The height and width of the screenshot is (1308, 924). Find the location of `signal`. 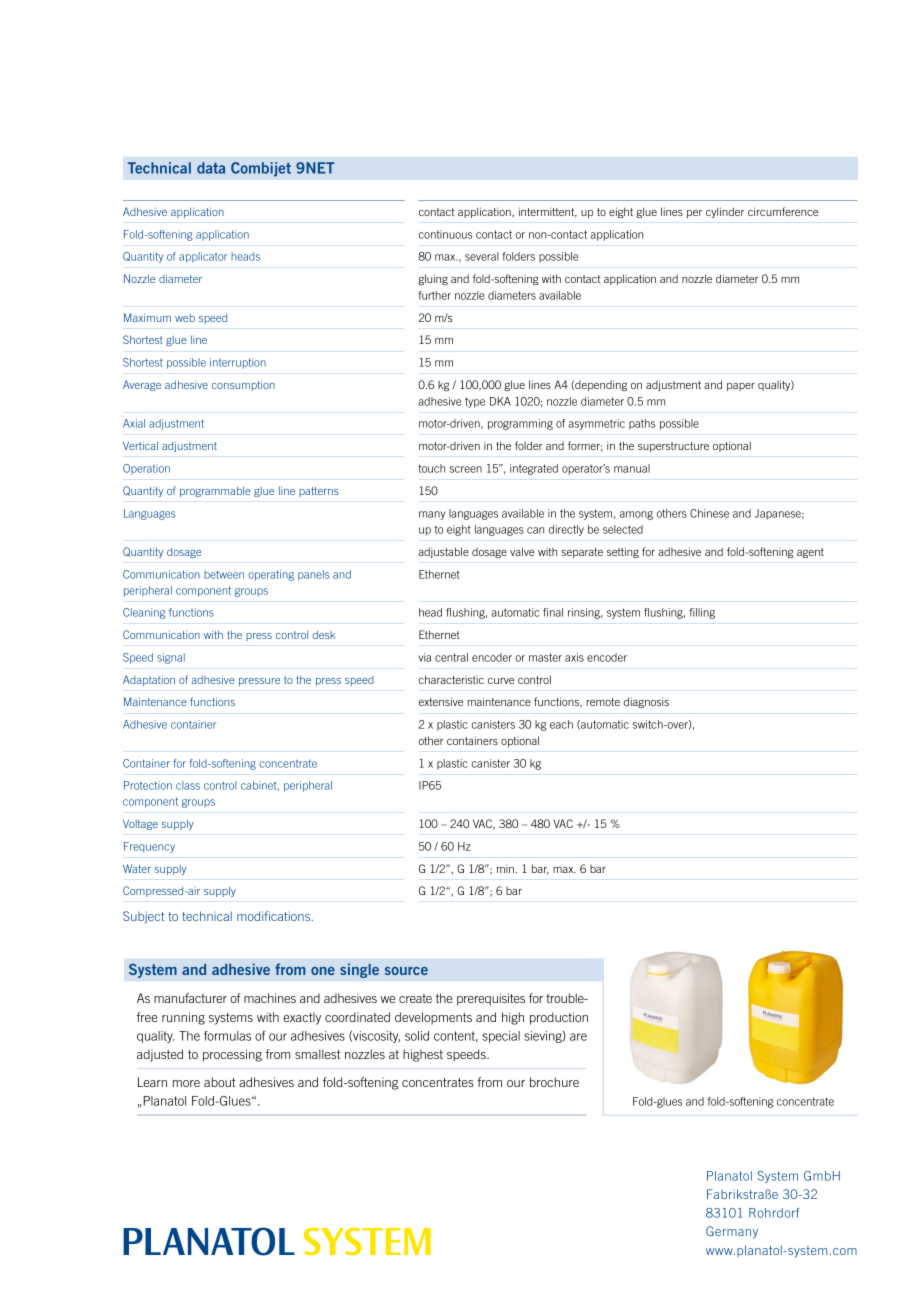

signal is located at coordinates (171, 658).
